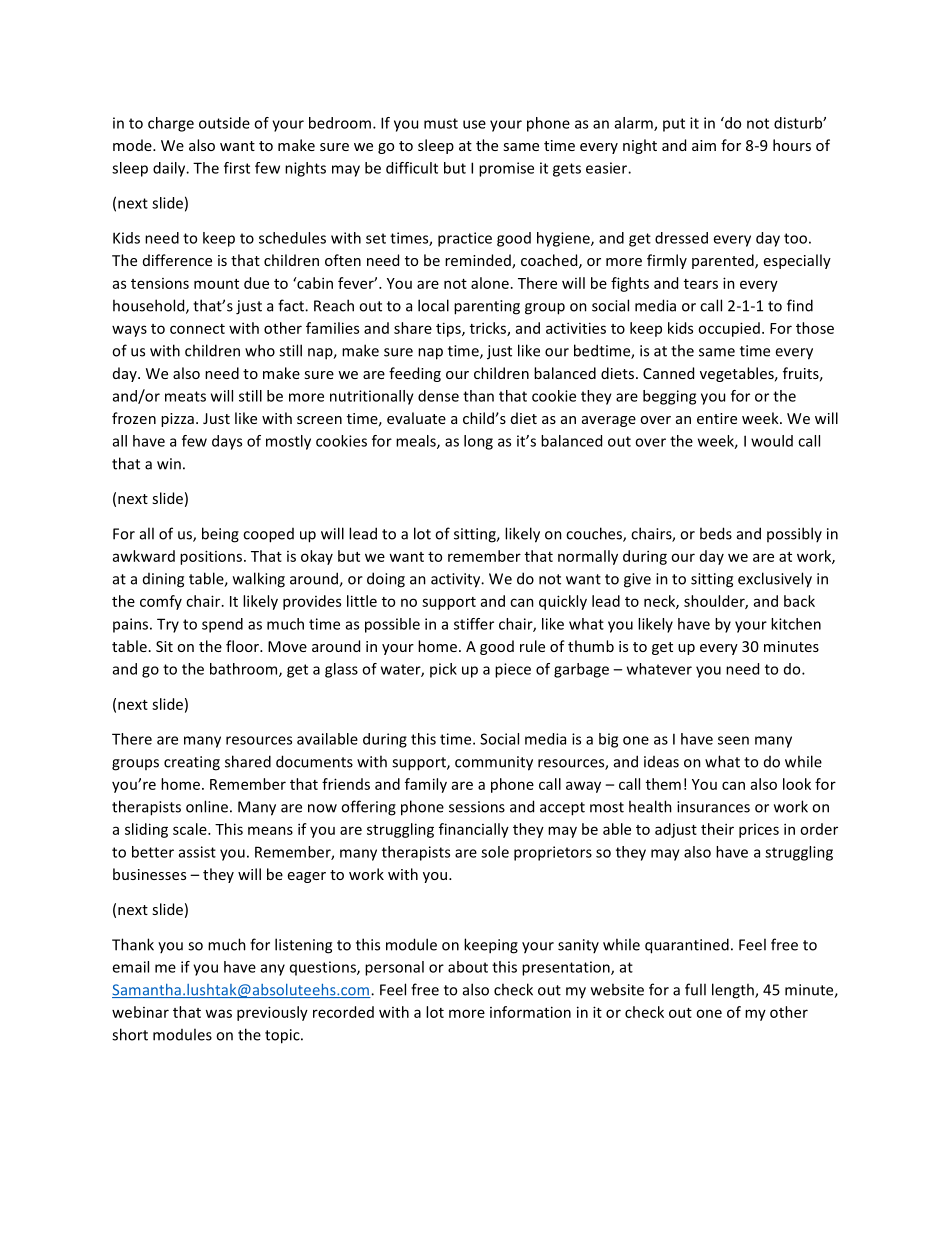  Describe the element at coordinates (218, 1013) in the image. I see `was` at that location.
